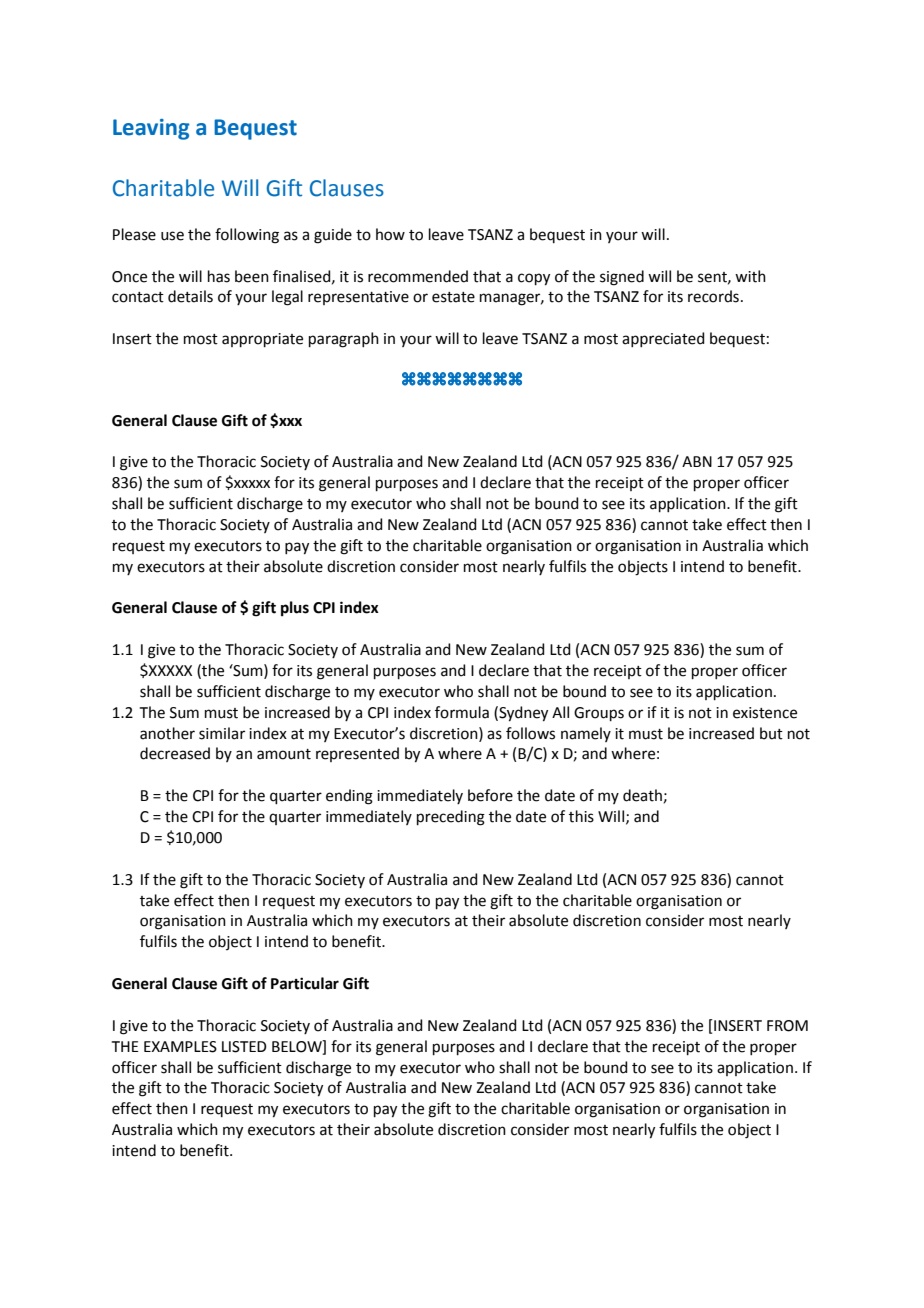 The image size is (924, 1308). I want to click on with, so click(750, 276).
